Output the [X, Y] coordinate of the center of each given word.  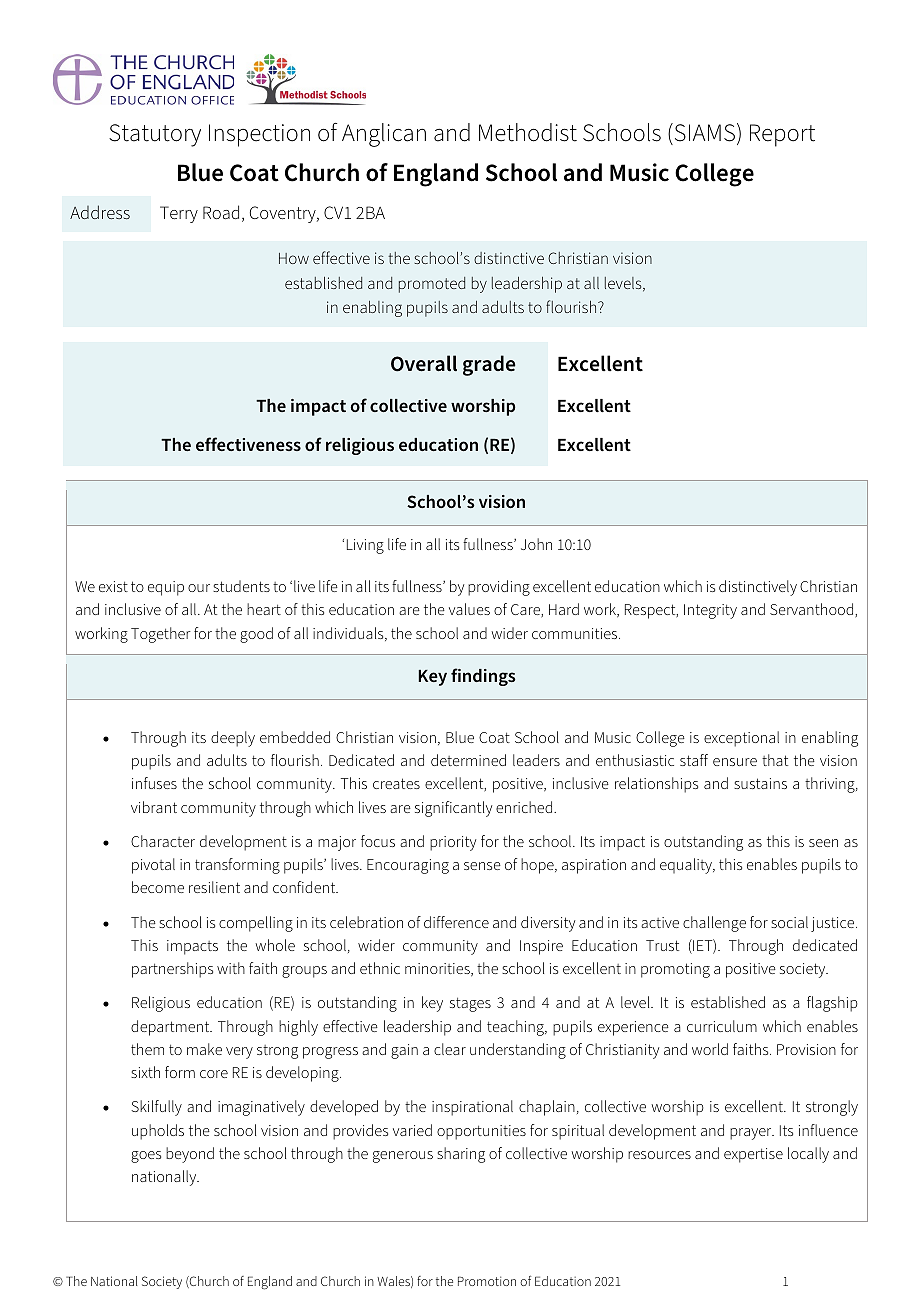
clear [450, 1049]
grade [489, 365]
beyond [190, 1155]
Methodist [528, 132]
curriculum [722, 1026]
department [171, 1028]
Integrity [710, 611]
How [294, 258]
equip [166, 588]
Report [782, 135]
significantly [453, 809]
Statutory [155, 135]
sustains [760, 783]
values [469, 609]
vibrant [154, 807]
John [536, 544]
